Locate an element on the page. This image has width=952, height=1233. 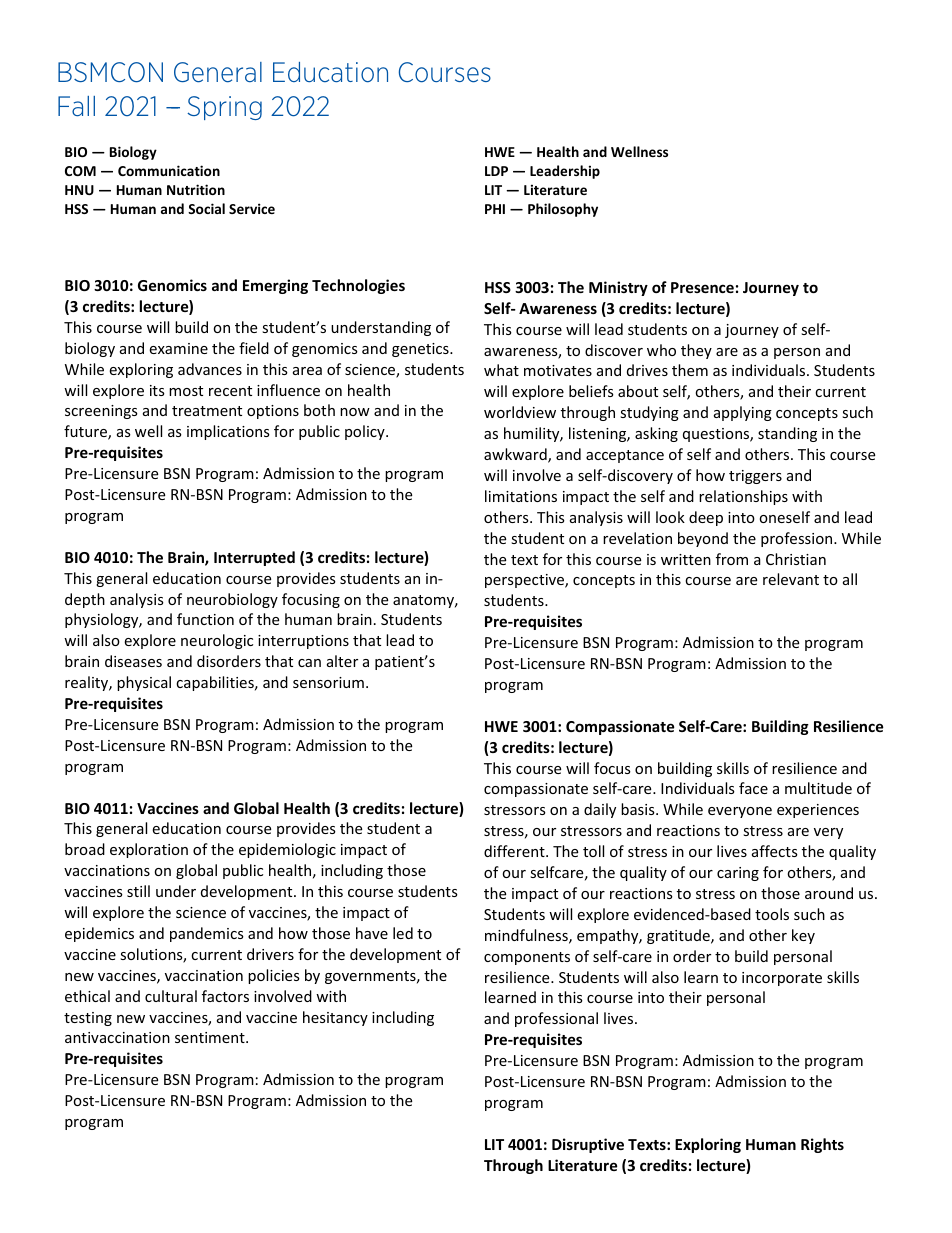
Philosophy is located at coordinates (563, 210).
